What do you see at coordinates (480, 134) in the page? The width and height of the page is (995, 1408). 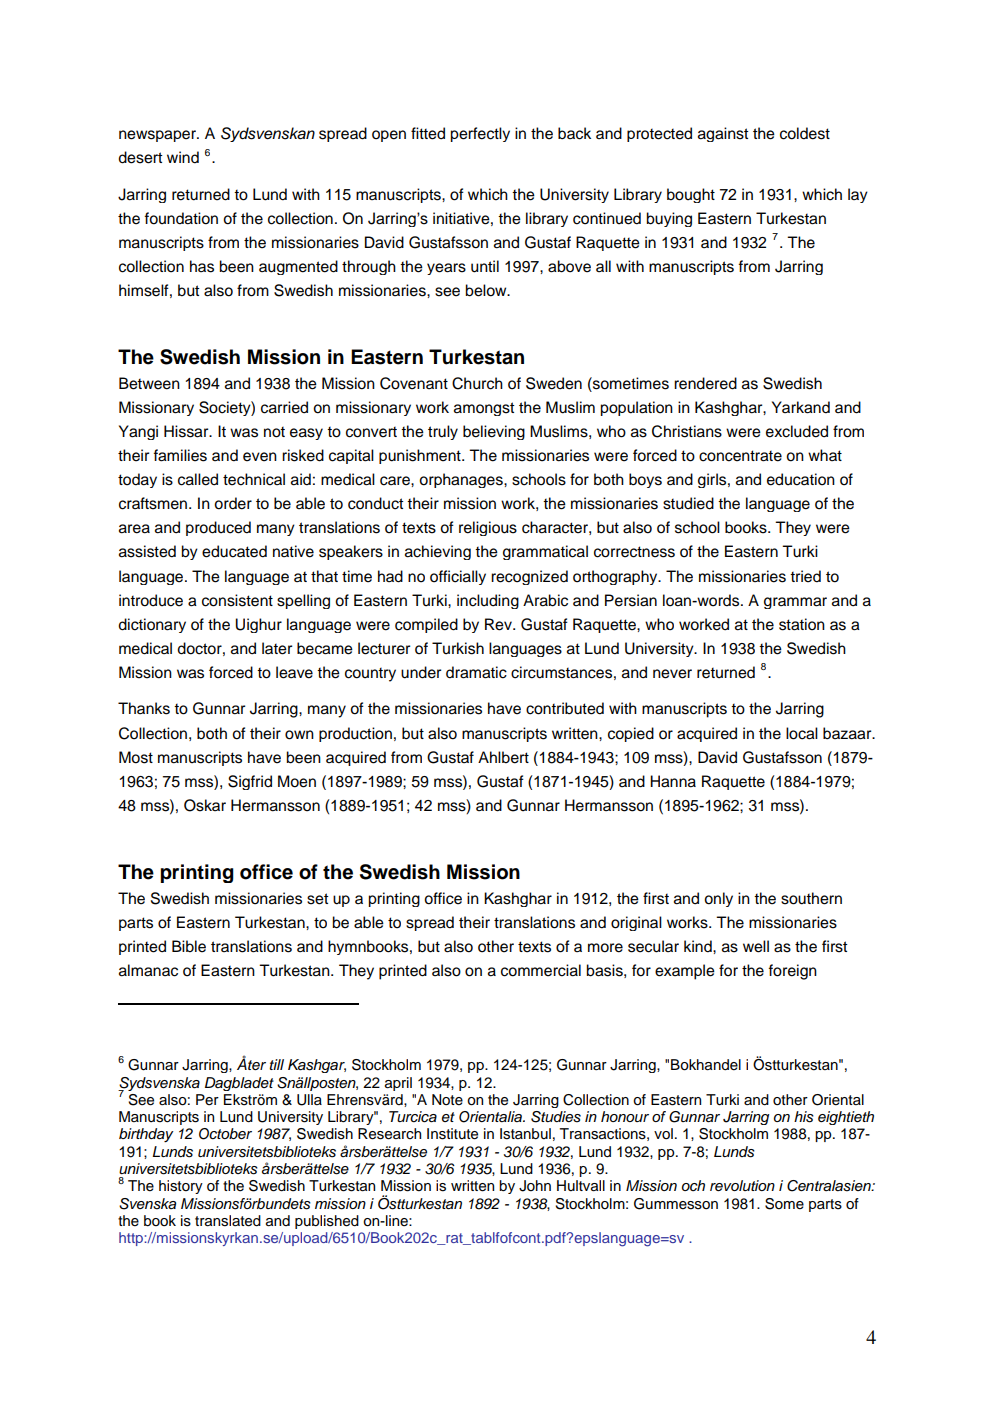 I see `perfectly` at bounding box center [480, 134].
